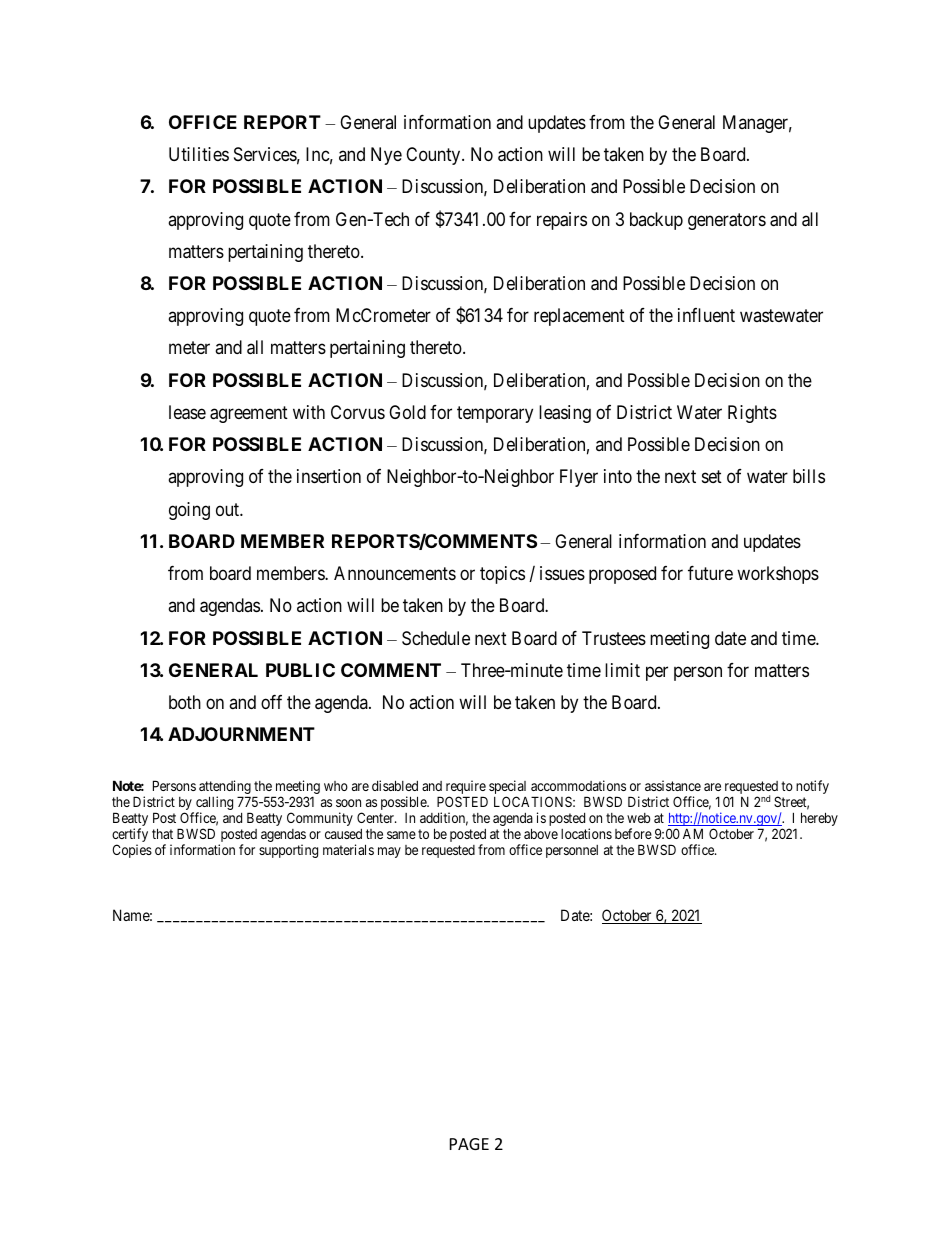 The width and height of the document is (952, 1233). I want to click on temporary, so click(495, 414).
